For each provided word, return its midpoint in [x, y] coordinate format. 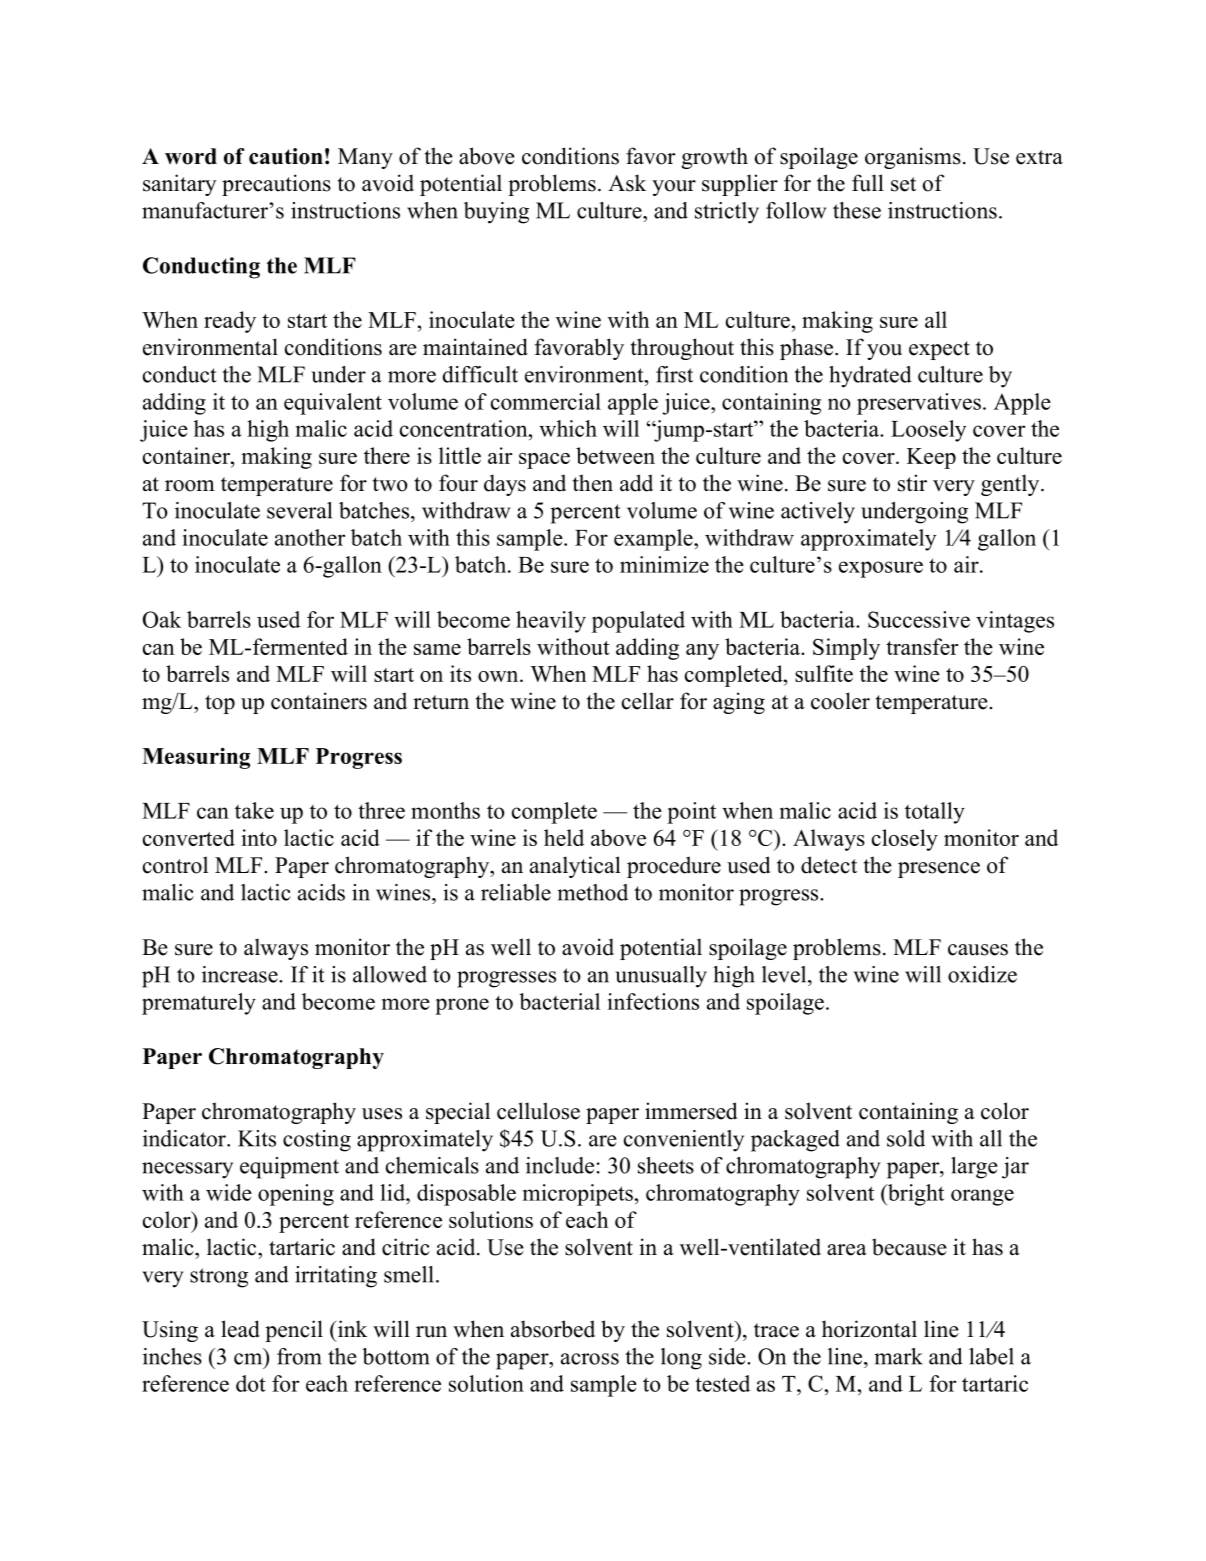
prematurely [199, 1004]
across [590, 1359]
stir [912, 483]
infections [653, 1001]
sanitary [180, 185]
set [903, 184]
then [593, 483]
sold [906, 1138]
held [564, 837]
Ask [627, 183]
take [254, 810]
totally [935, 813]
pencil [294, 1331]
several [299, 510]
